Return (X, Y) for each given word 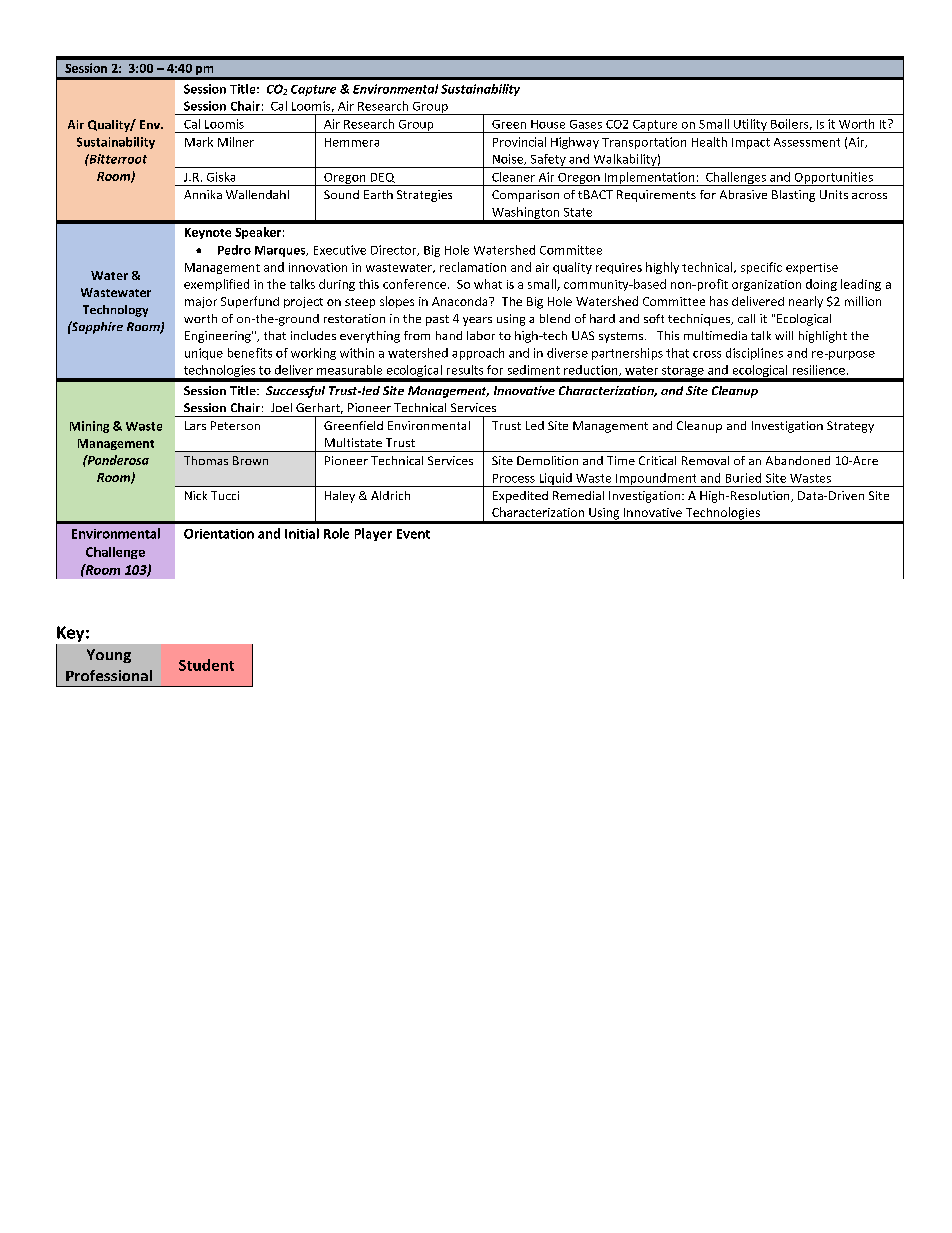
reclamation (473, 267)
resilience (819, 370)
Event (413, 534)
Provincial (519, 142)
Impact (751, 143)
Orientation (219, 534)
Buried (743, 478)
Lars (195, 425)
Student (206, 665)
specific (761, 268)
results (465, 370)
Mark (199, 142)
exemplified (216, 285)
